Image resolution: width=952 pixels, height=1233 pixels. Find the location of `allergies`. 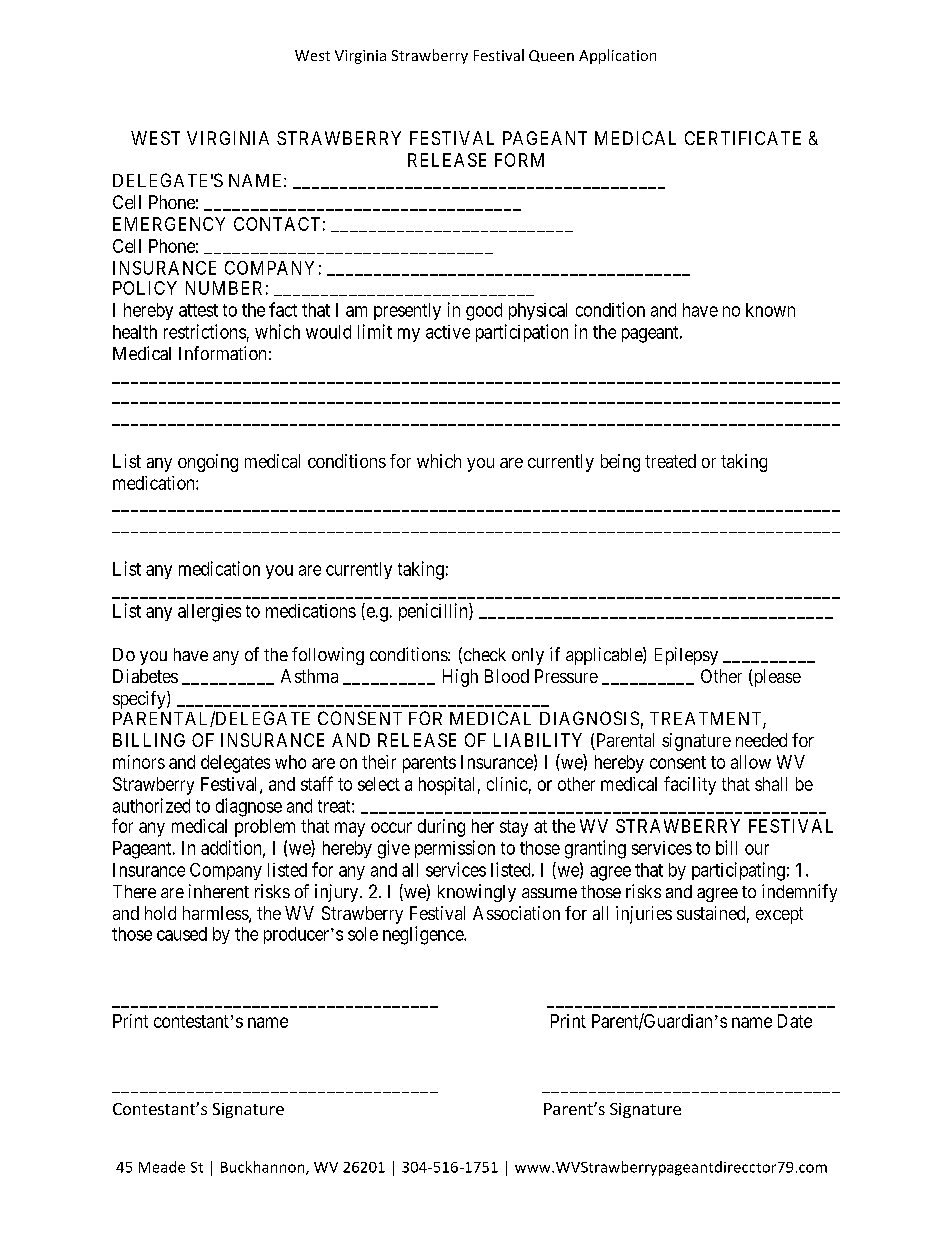

allergies is located at coordinates (209, 613).
